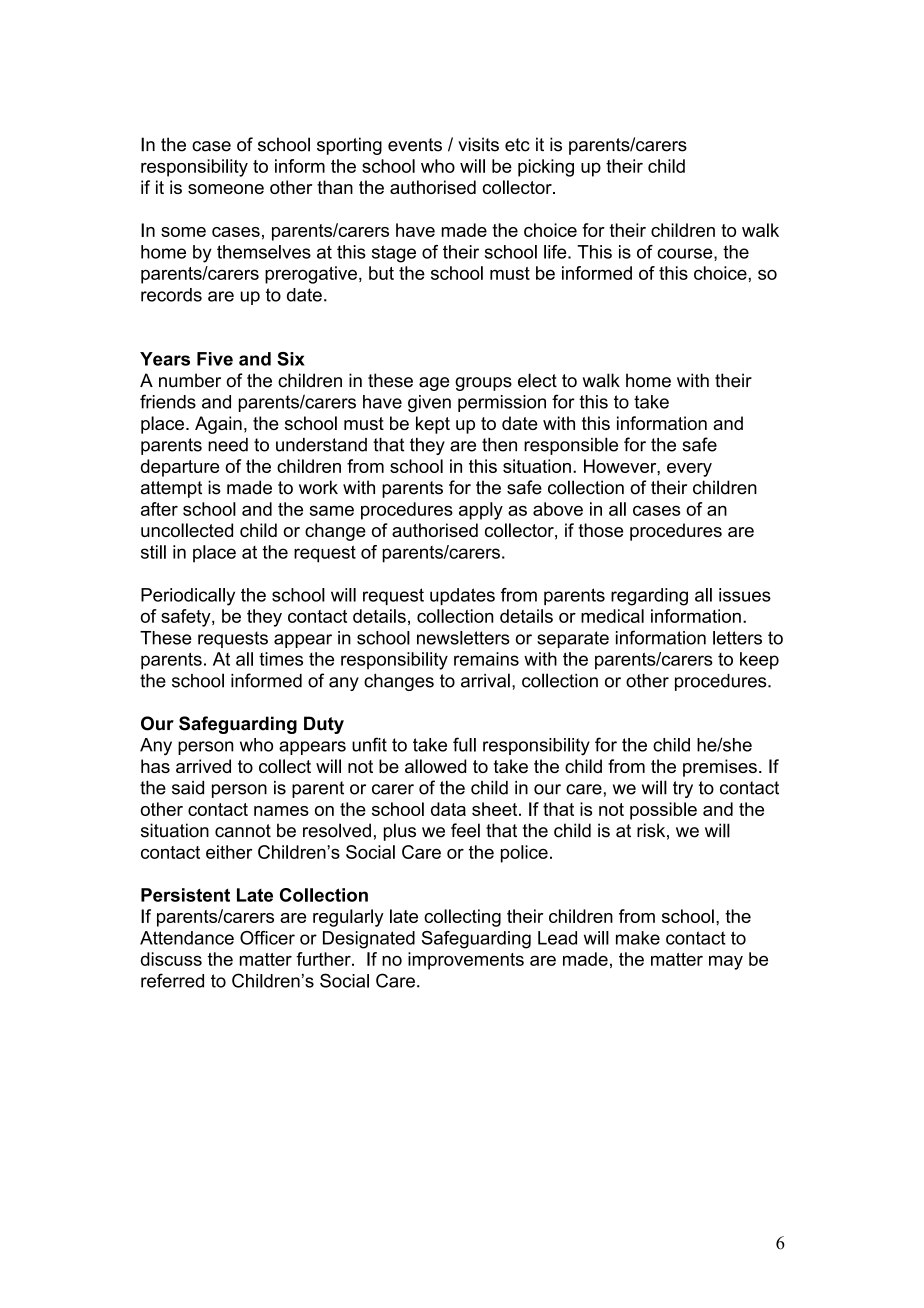  Describe the element at coordinates (433, 425) in the image. I see `kept` at that location.
